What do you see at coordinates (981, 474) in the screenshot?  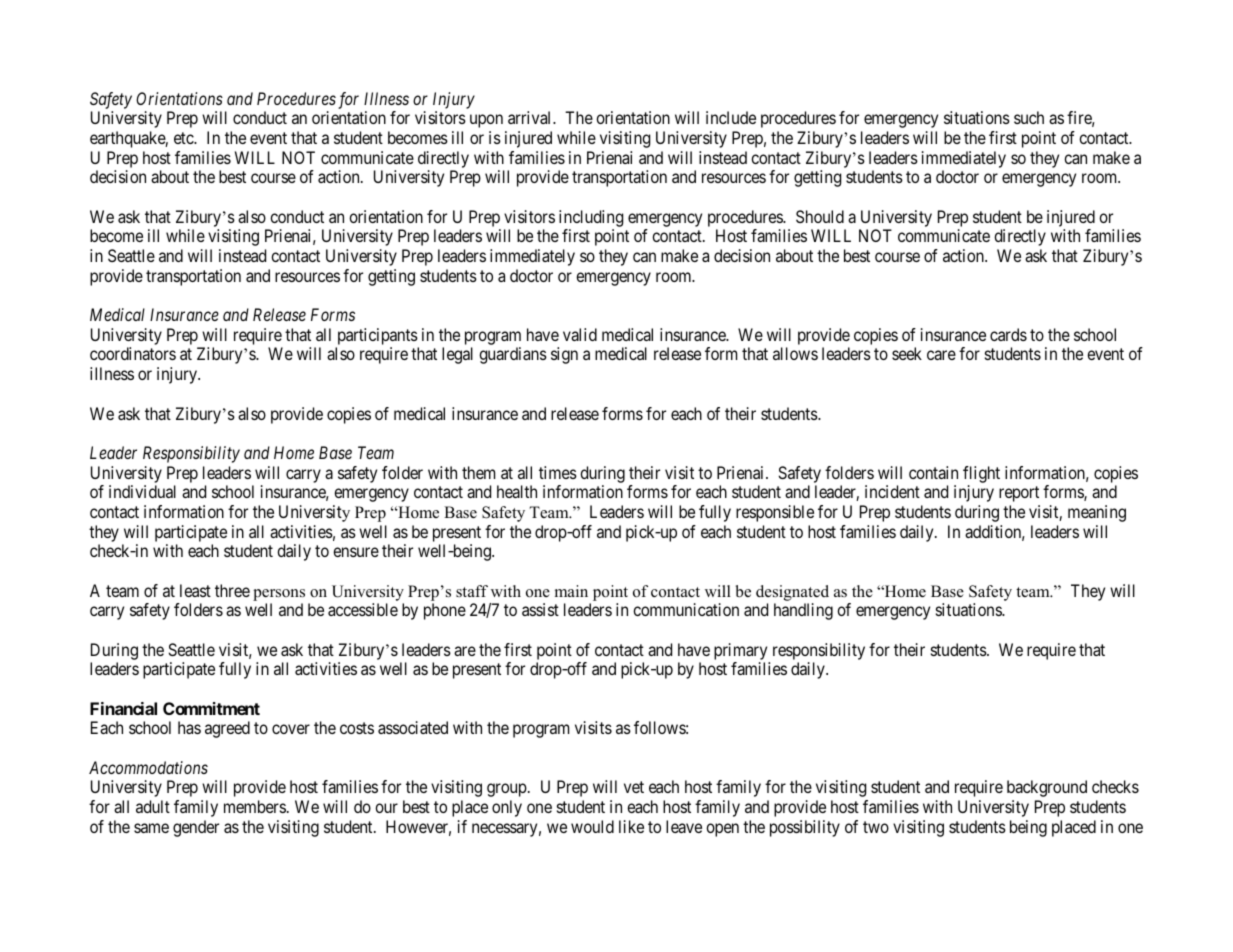 I see `flight` at bounding box center [981, 474].
